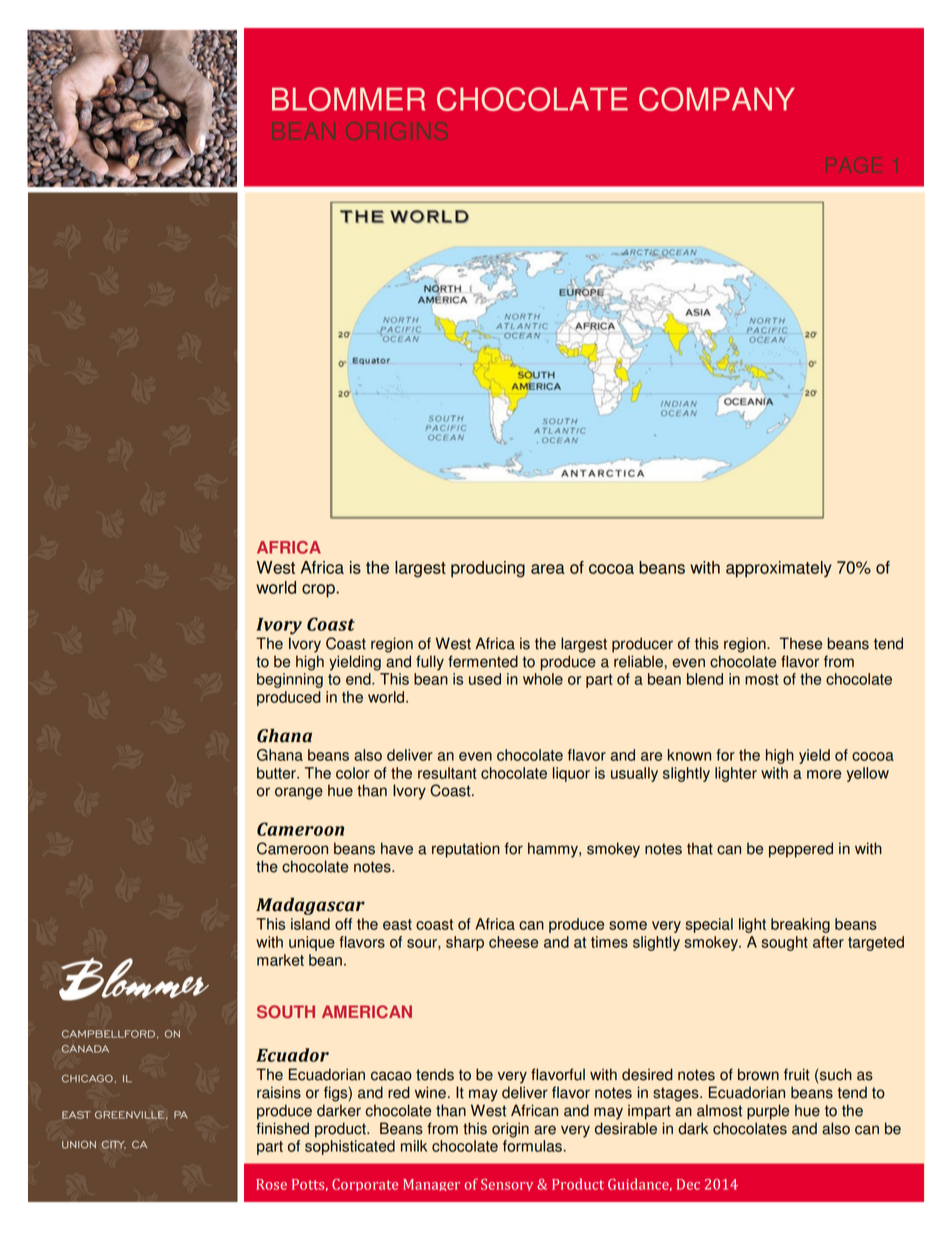  What do you see at coordinates (801, 850) in the screenshot?
I see `peppered` at bounding box center [801, 850].
